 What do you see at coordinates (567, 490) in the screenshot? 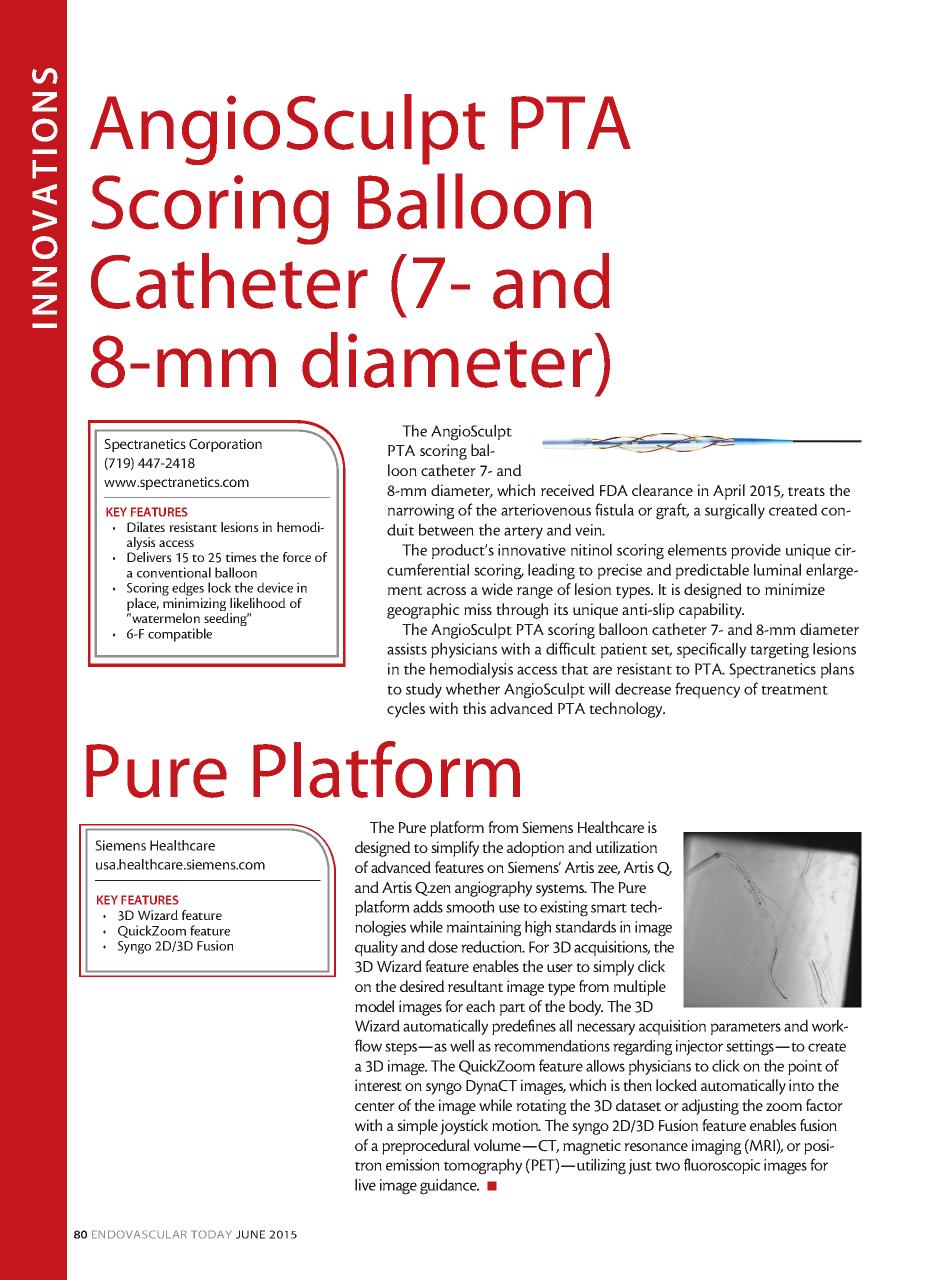
I see `received` at bounding box center [567, 490].
